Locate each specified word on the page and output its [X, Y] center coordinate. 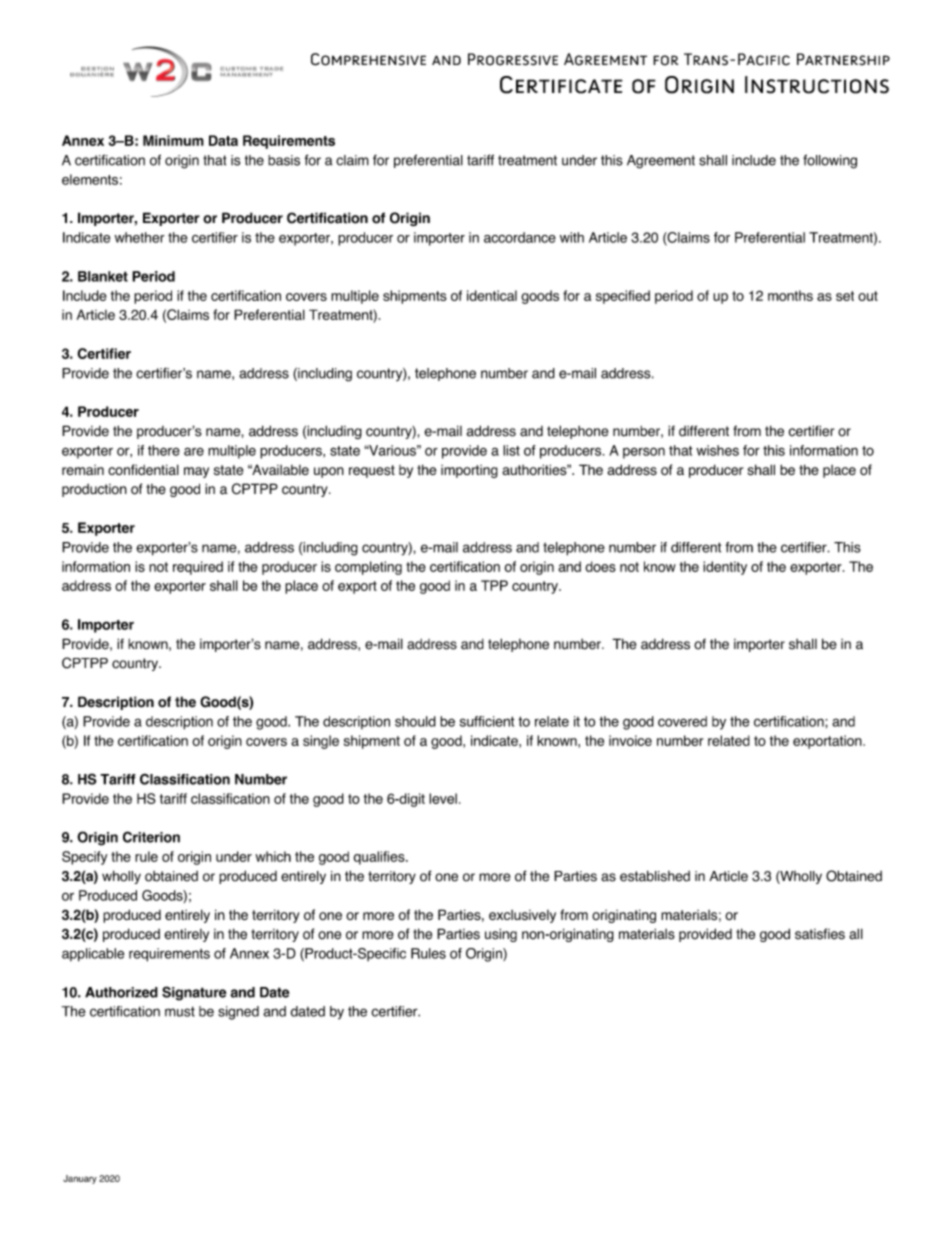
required [198, 568]
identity [725, 568]
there [164, 450]
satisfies [820, 934]
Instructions [817, 85]
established [655, 876]
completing [368, 568]
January [80, 1179]
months [790, 295]
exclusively [522, 916]
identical [492, 295]
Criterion [151, 837]
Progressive [513, 59]
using [501, 935]
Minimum [173, 140]
